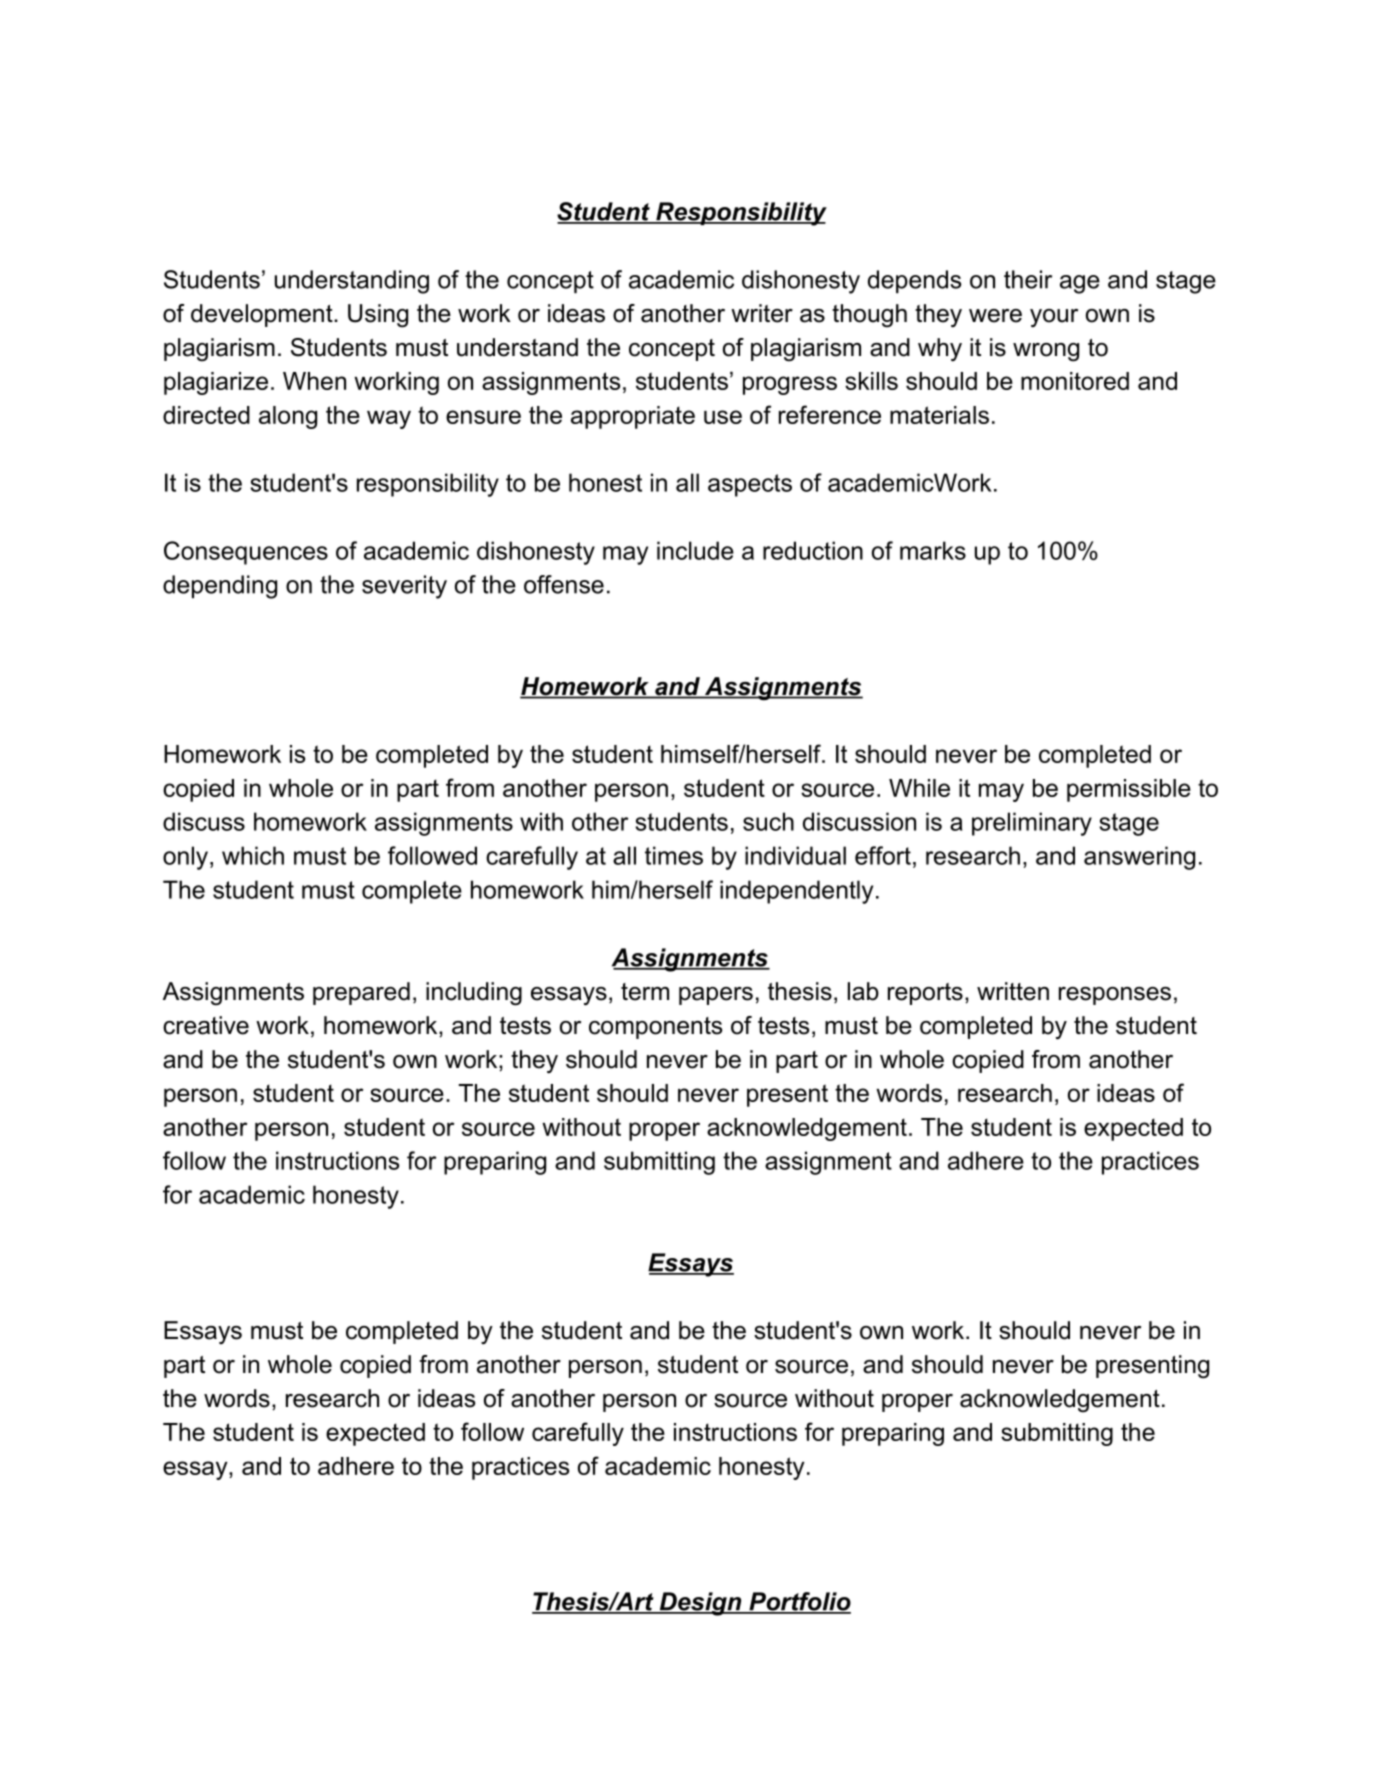 This image has height=1790, width=1383. Describe the element at coordinates (933, 550) in the image. I see `marks` at that location.
